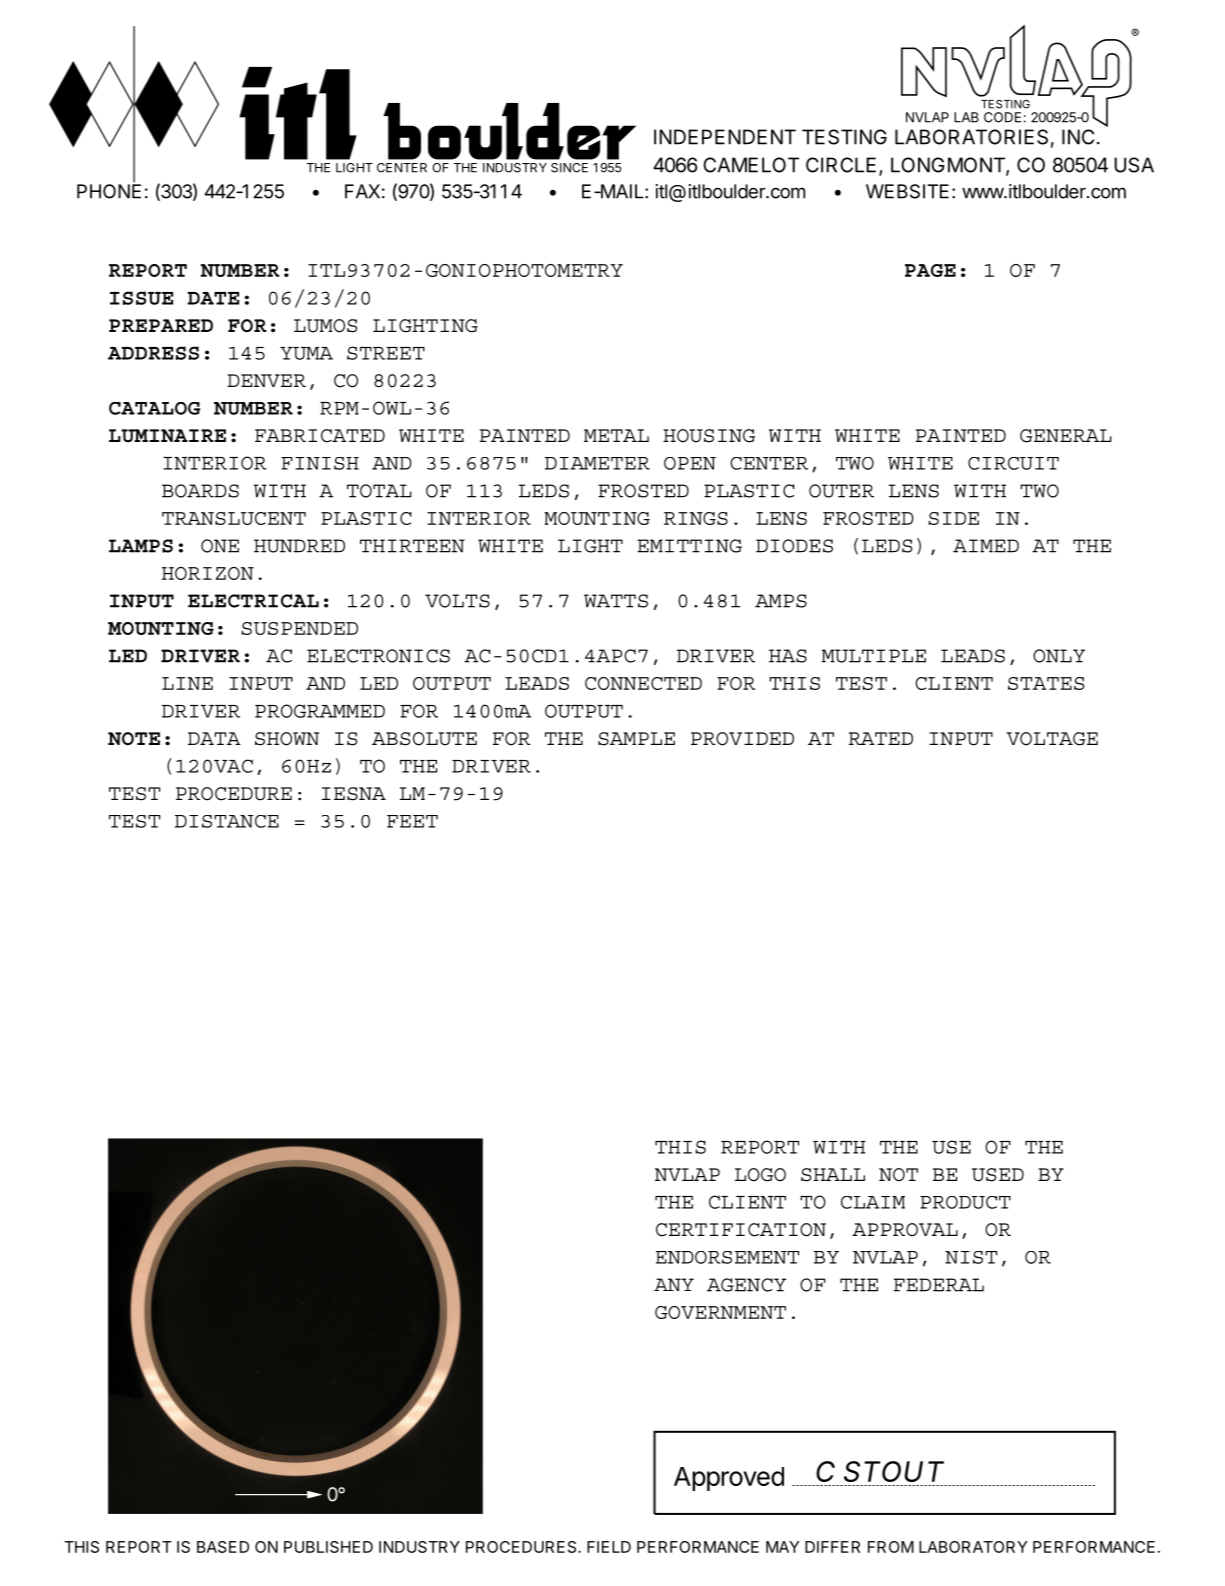 The image size is (1225, 1586). I want to click on LABORATORY, so click(973, 1547).
